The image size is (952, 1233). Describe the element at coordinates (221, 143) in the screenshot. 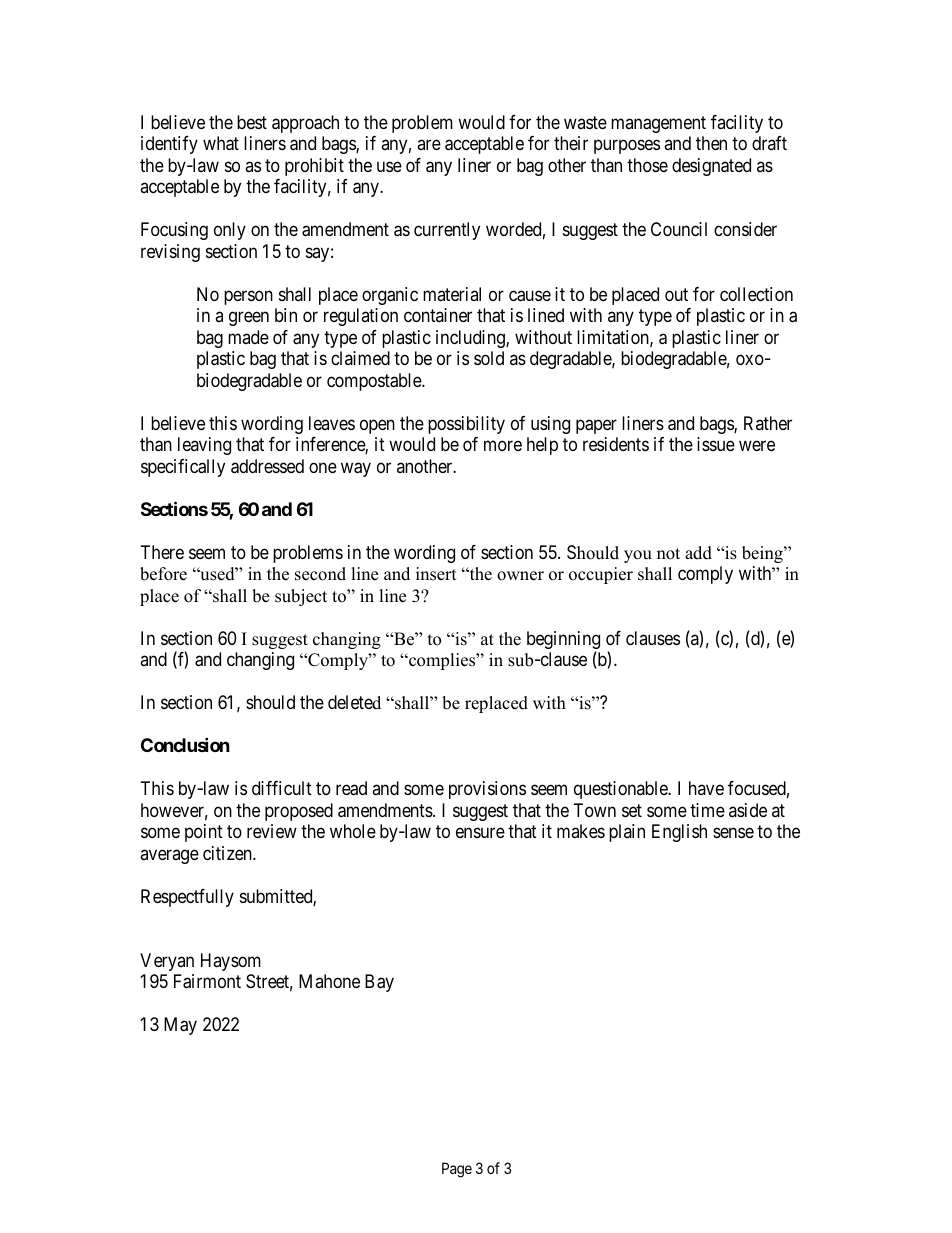

I see `what` at that location.
